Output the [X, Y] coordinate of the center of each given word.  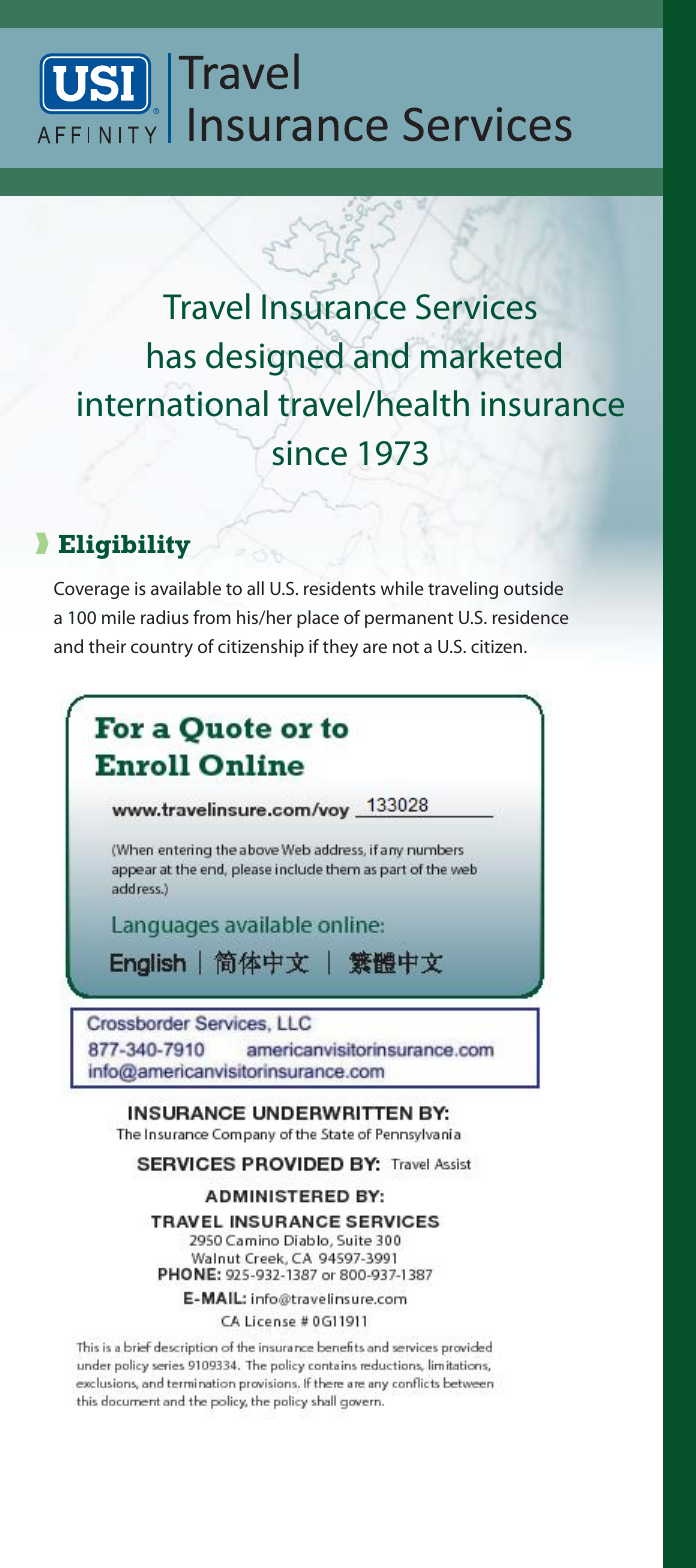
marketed [491, 355]
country [162, 649]
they [340, 648]
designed [274, 359]
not [406, 647]
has [172, 355]
